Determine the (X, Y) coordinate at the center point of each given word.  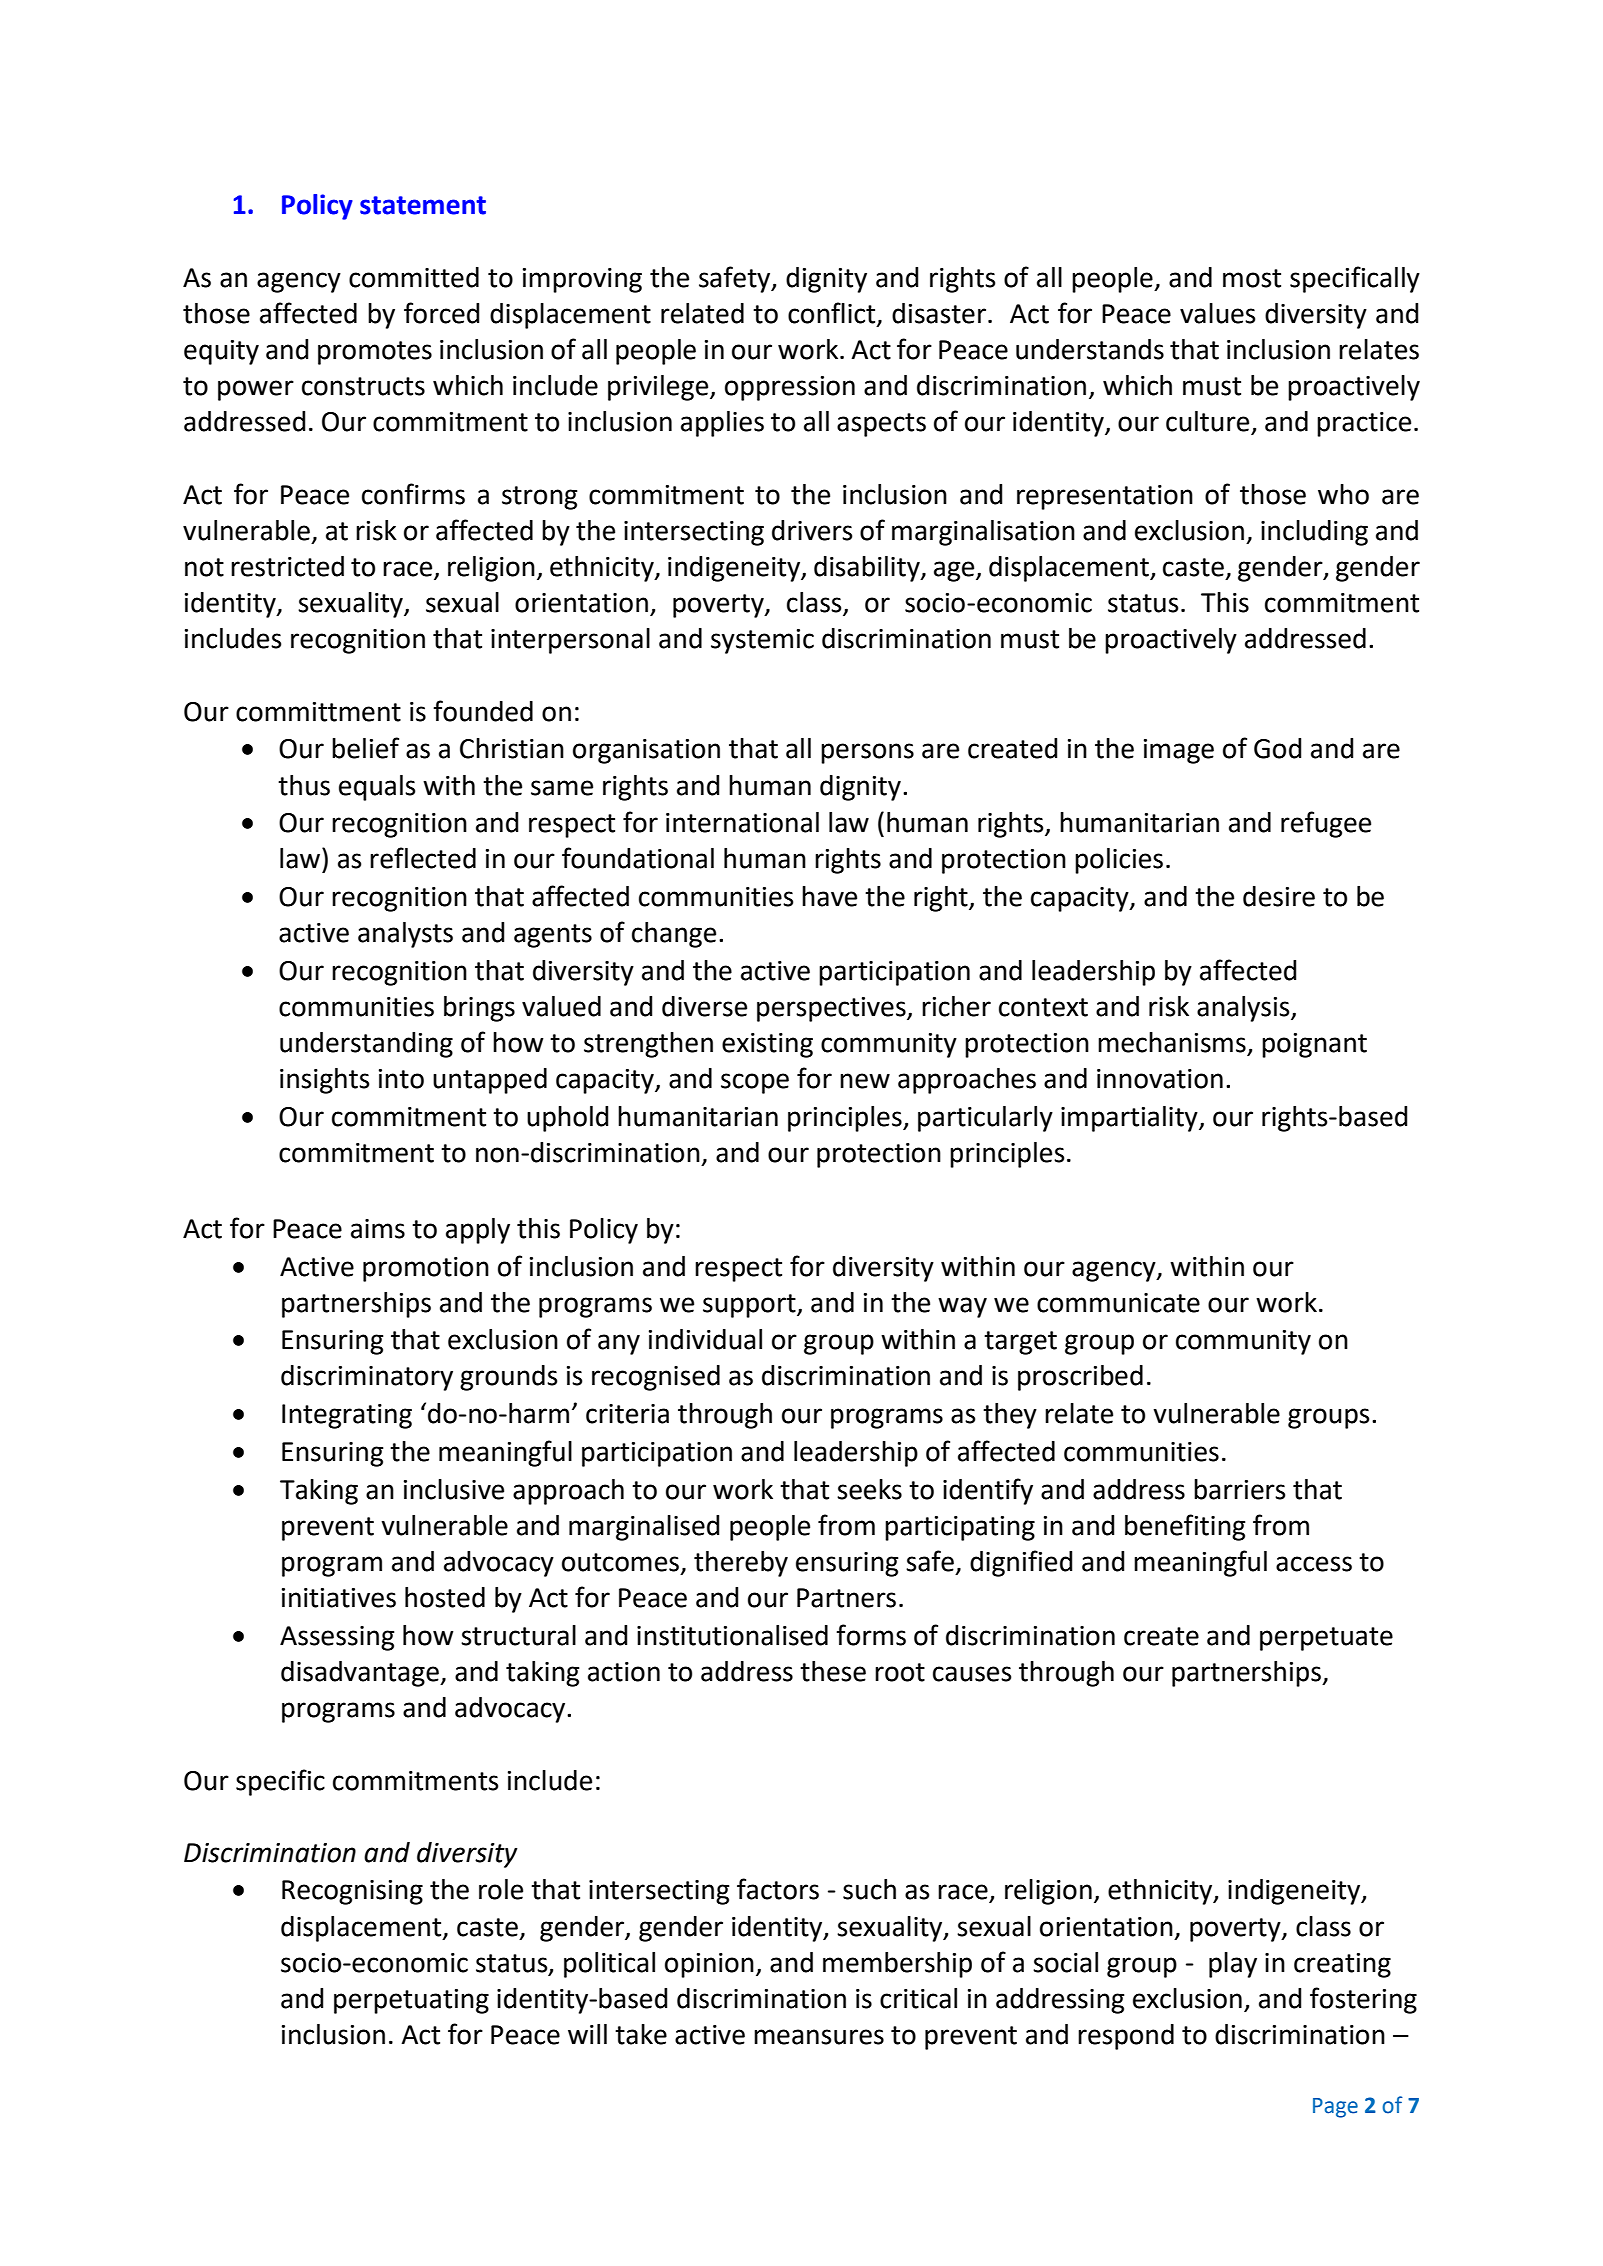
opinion (709, 1965)
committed (414, 277)
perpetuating (411, 2001)
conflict (833, 313)
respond (1126, 2037)
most (1252, 278)
